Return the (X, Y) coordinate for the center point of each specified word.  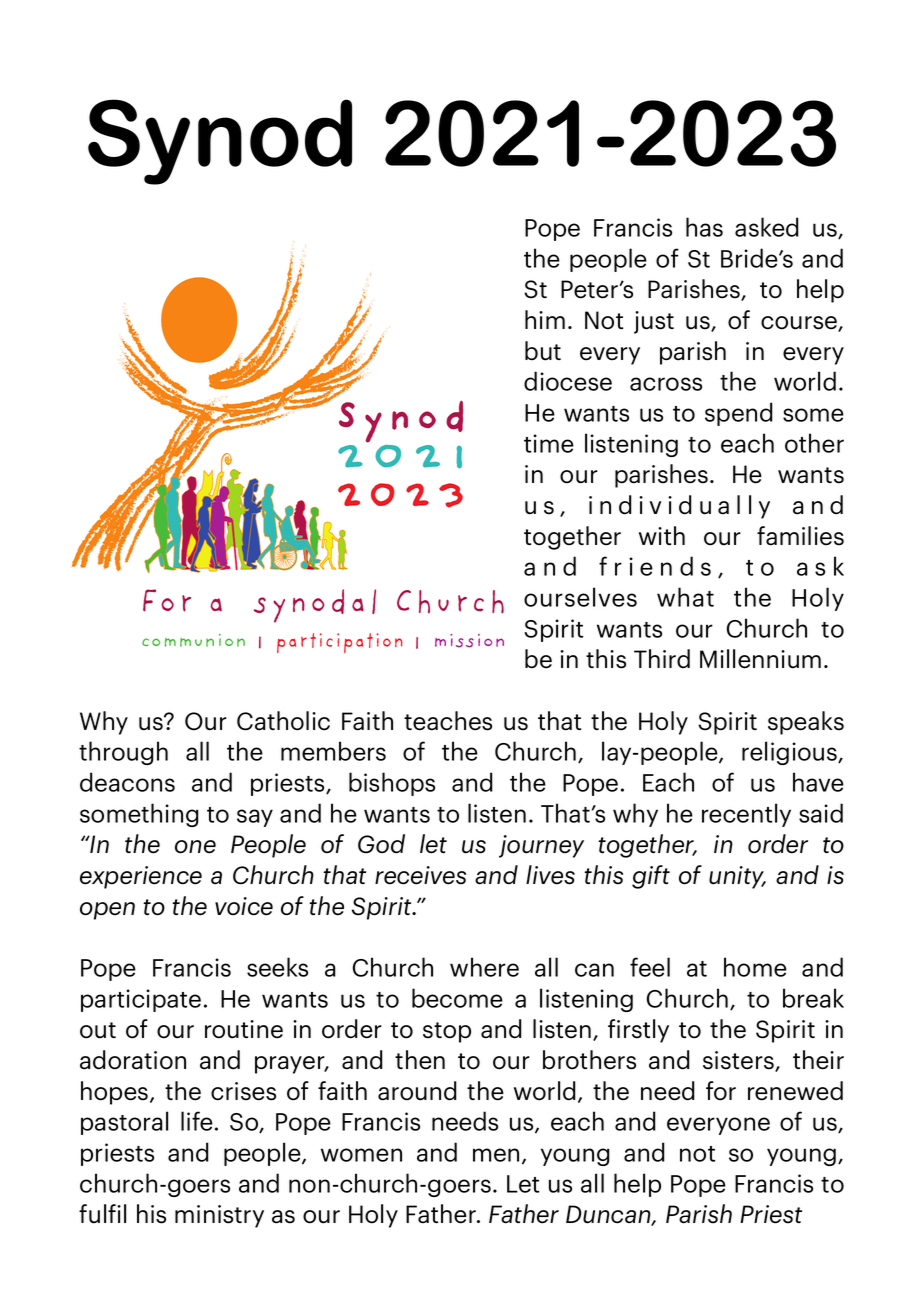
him (545, 319)
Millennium (760, 659)
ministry (219, 1216)
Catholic (283, 721)
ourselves (580, 597)
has (704, 227)
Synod (220, 142)
